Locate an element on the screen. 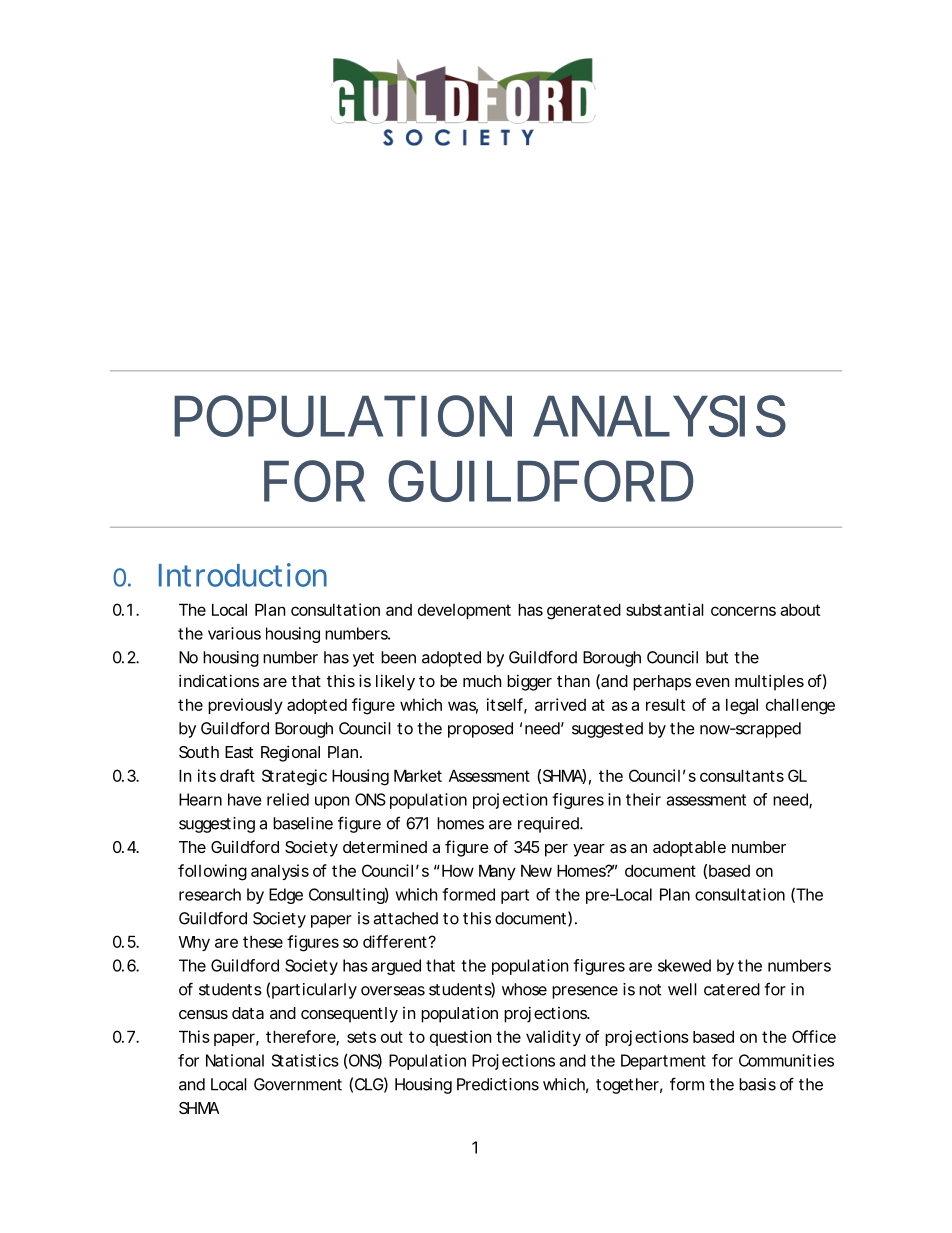 This screenshot has height=1233, width=952. substantial is located at coordinates (665, 609).
